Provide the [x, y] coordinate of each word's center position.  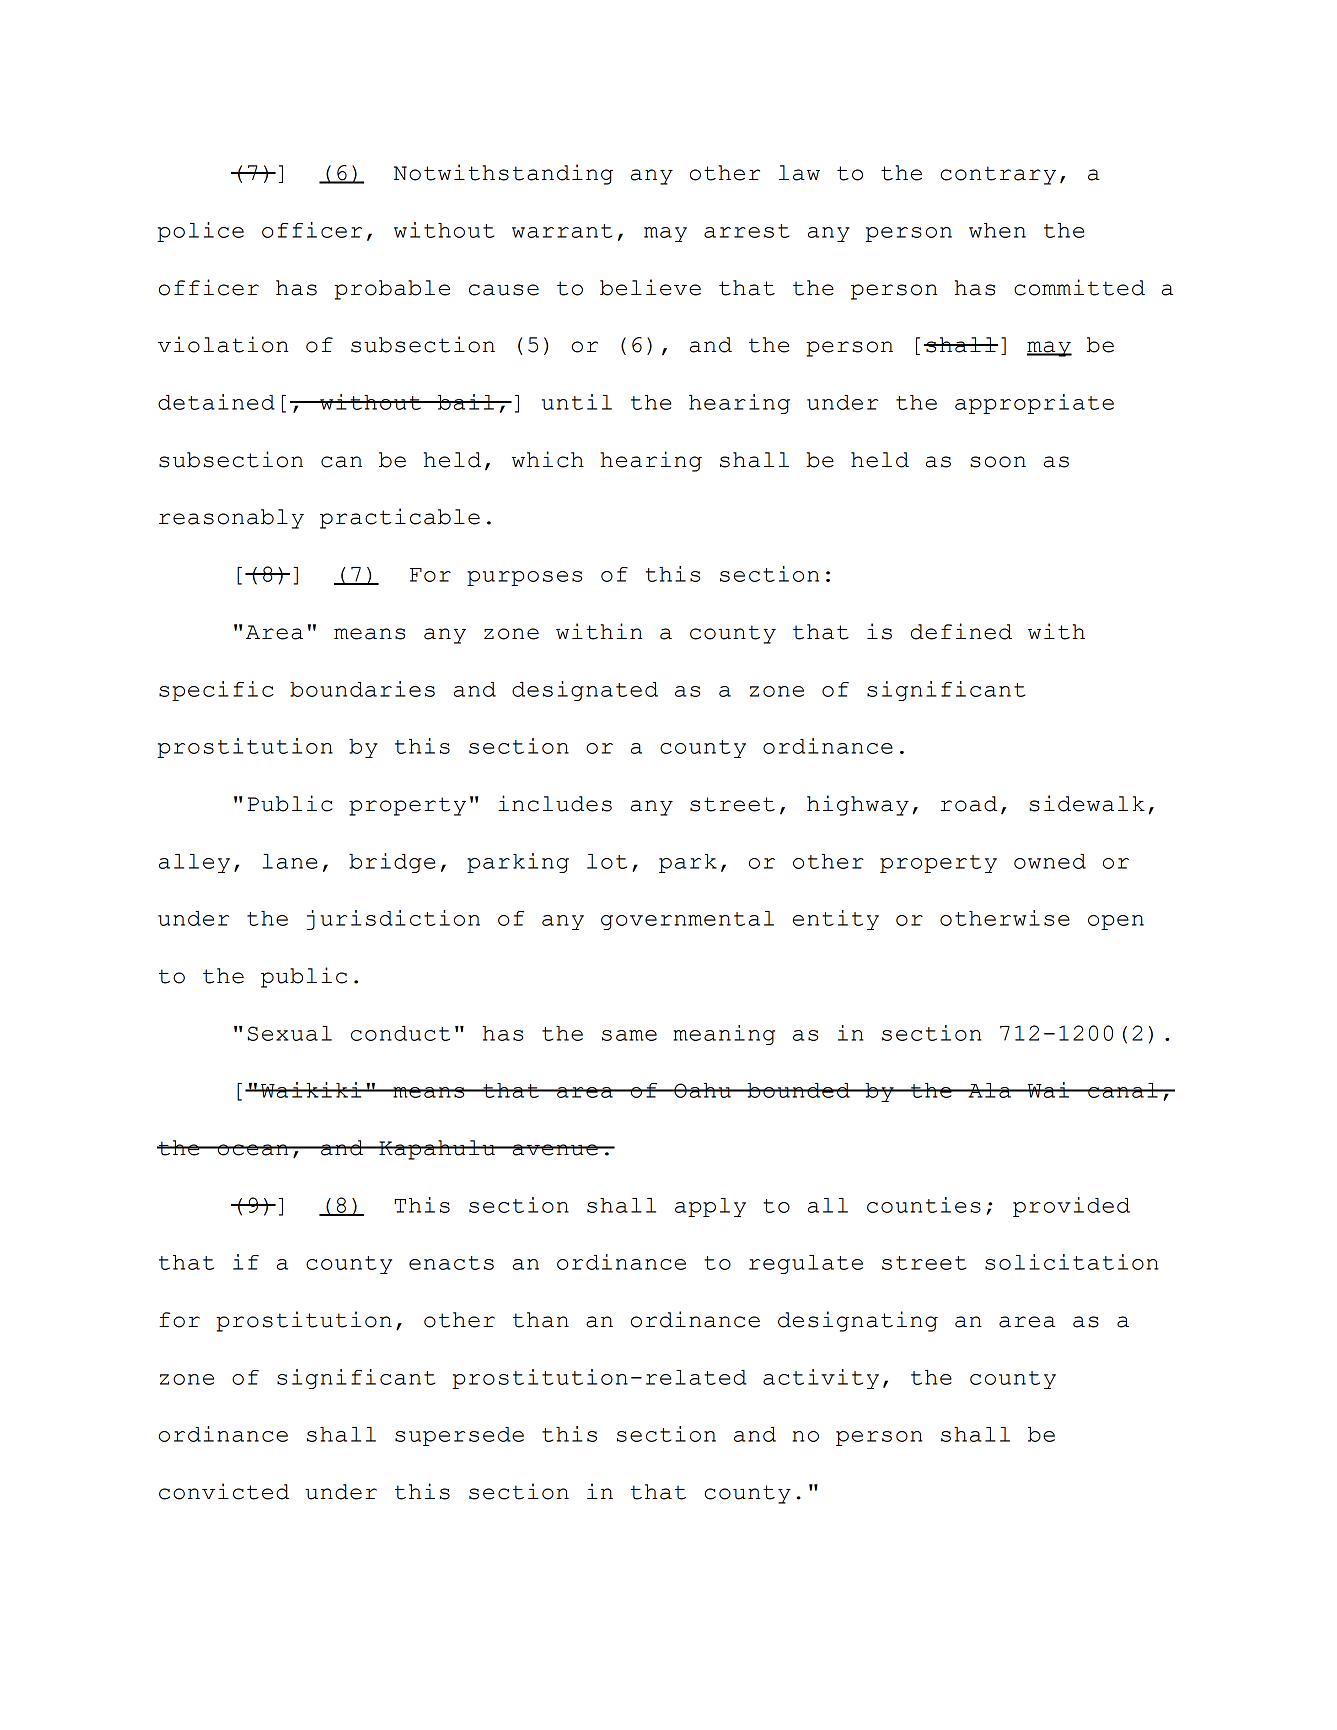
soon [998, 462]
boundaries [362, 689]
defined [961, 631]
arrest [746, 231]
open [1116, 922]
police [200, 232]
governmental [687, 920]
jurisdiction [393, 920]
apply [710, 1207]
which [548, 459]
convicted [224, 1491]
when [997, 230]
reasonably [231, 519]
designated [585, 691]
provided [1071, 1207]
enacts [451, 1263]
